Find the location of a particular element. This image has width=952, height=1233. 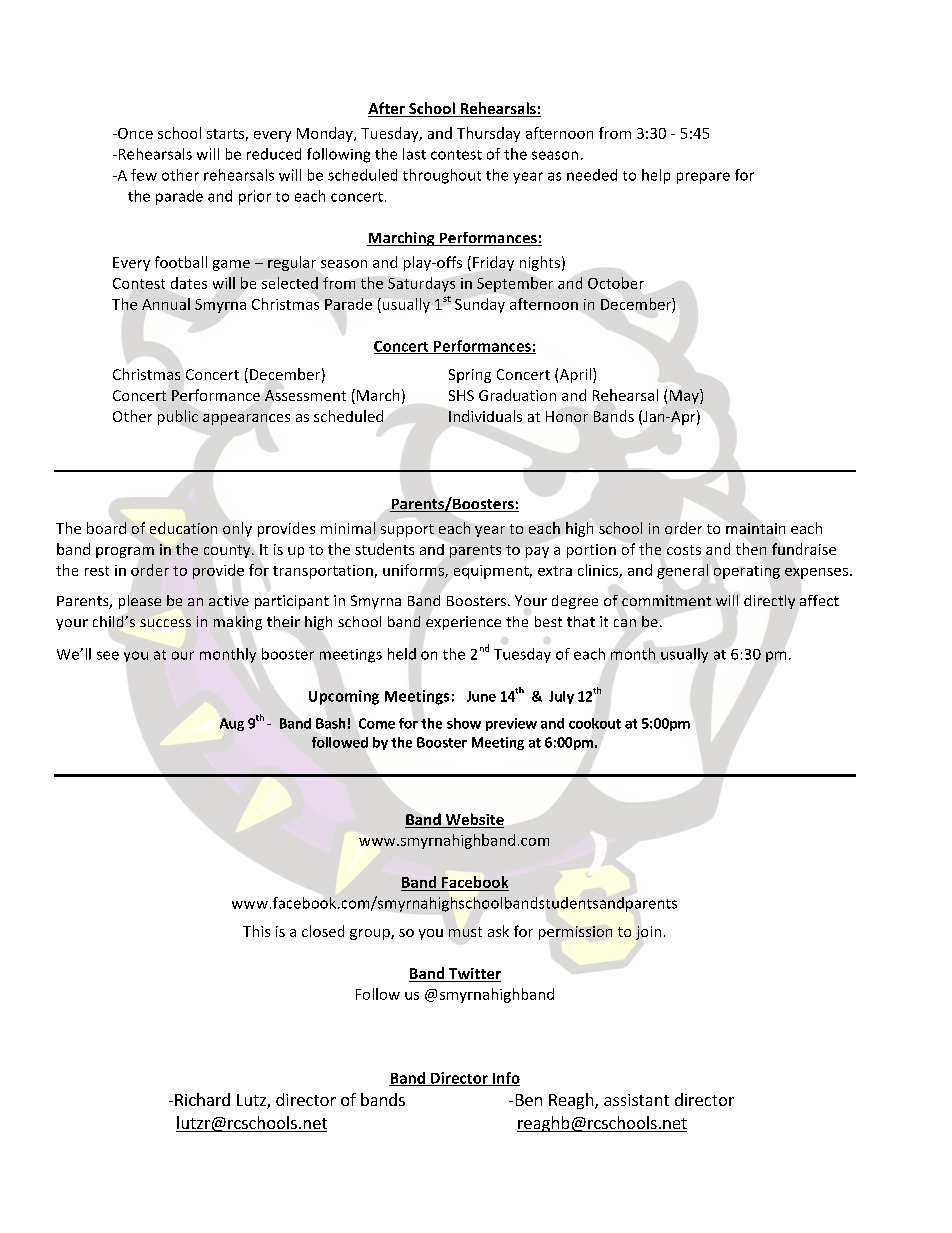

directly is located at coordinates (769, 602).
